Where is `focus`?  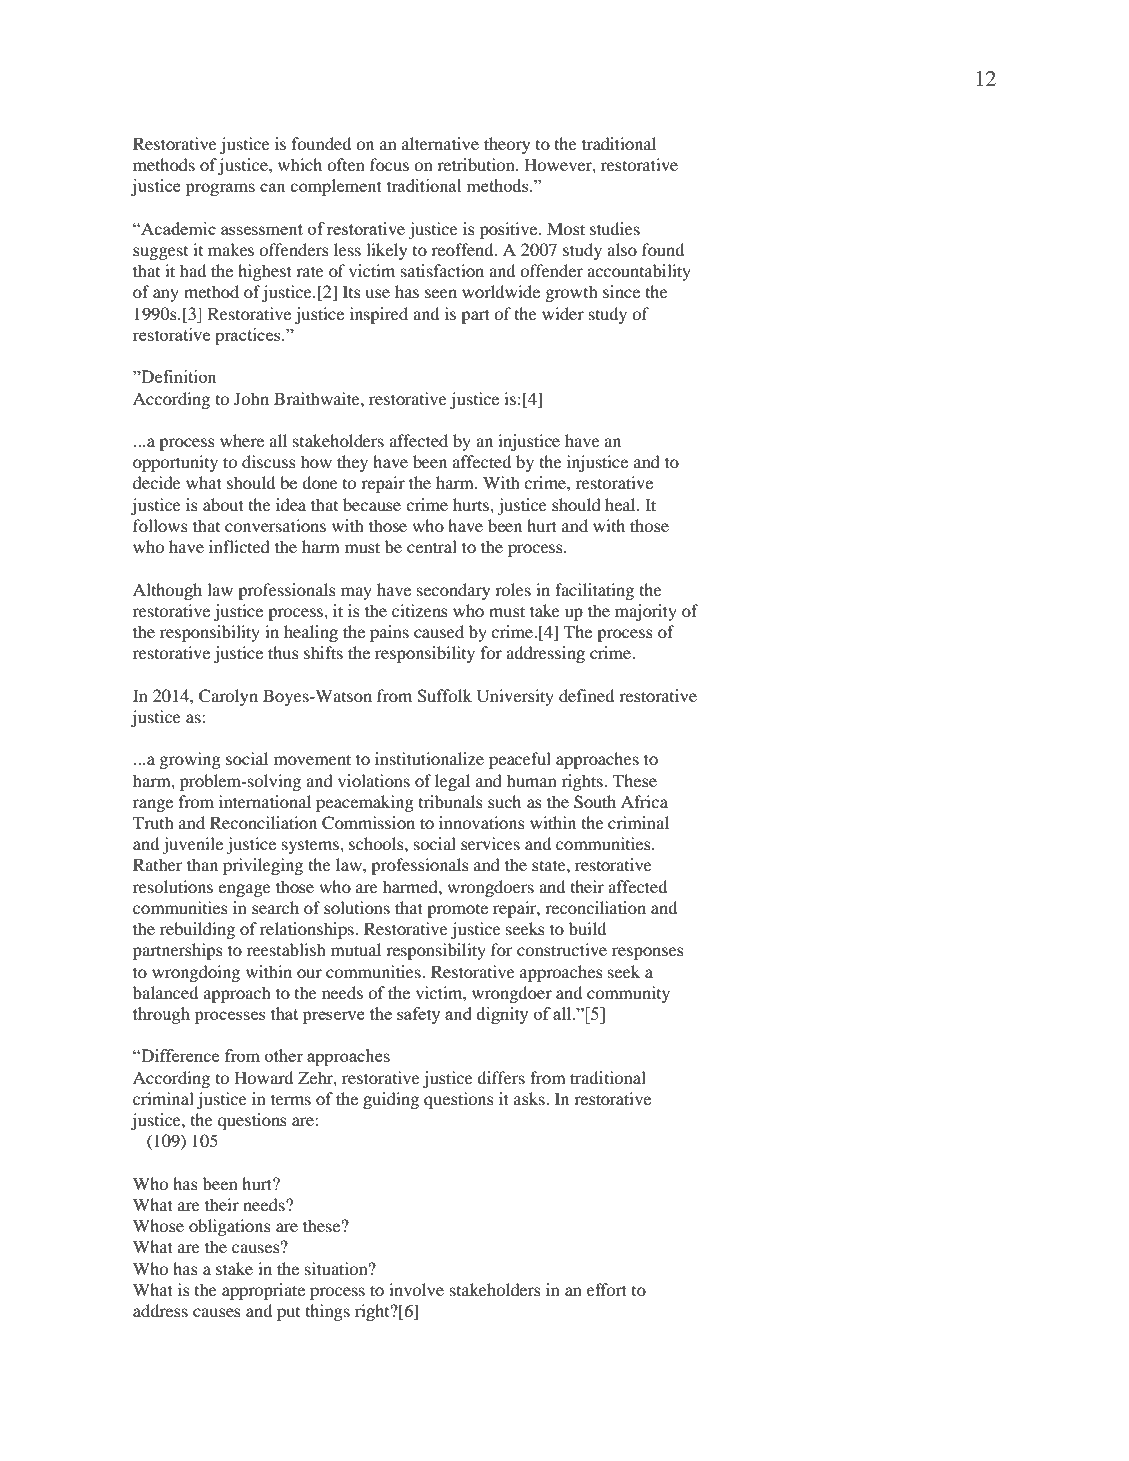 focus is located at coordinates (389, 164).
